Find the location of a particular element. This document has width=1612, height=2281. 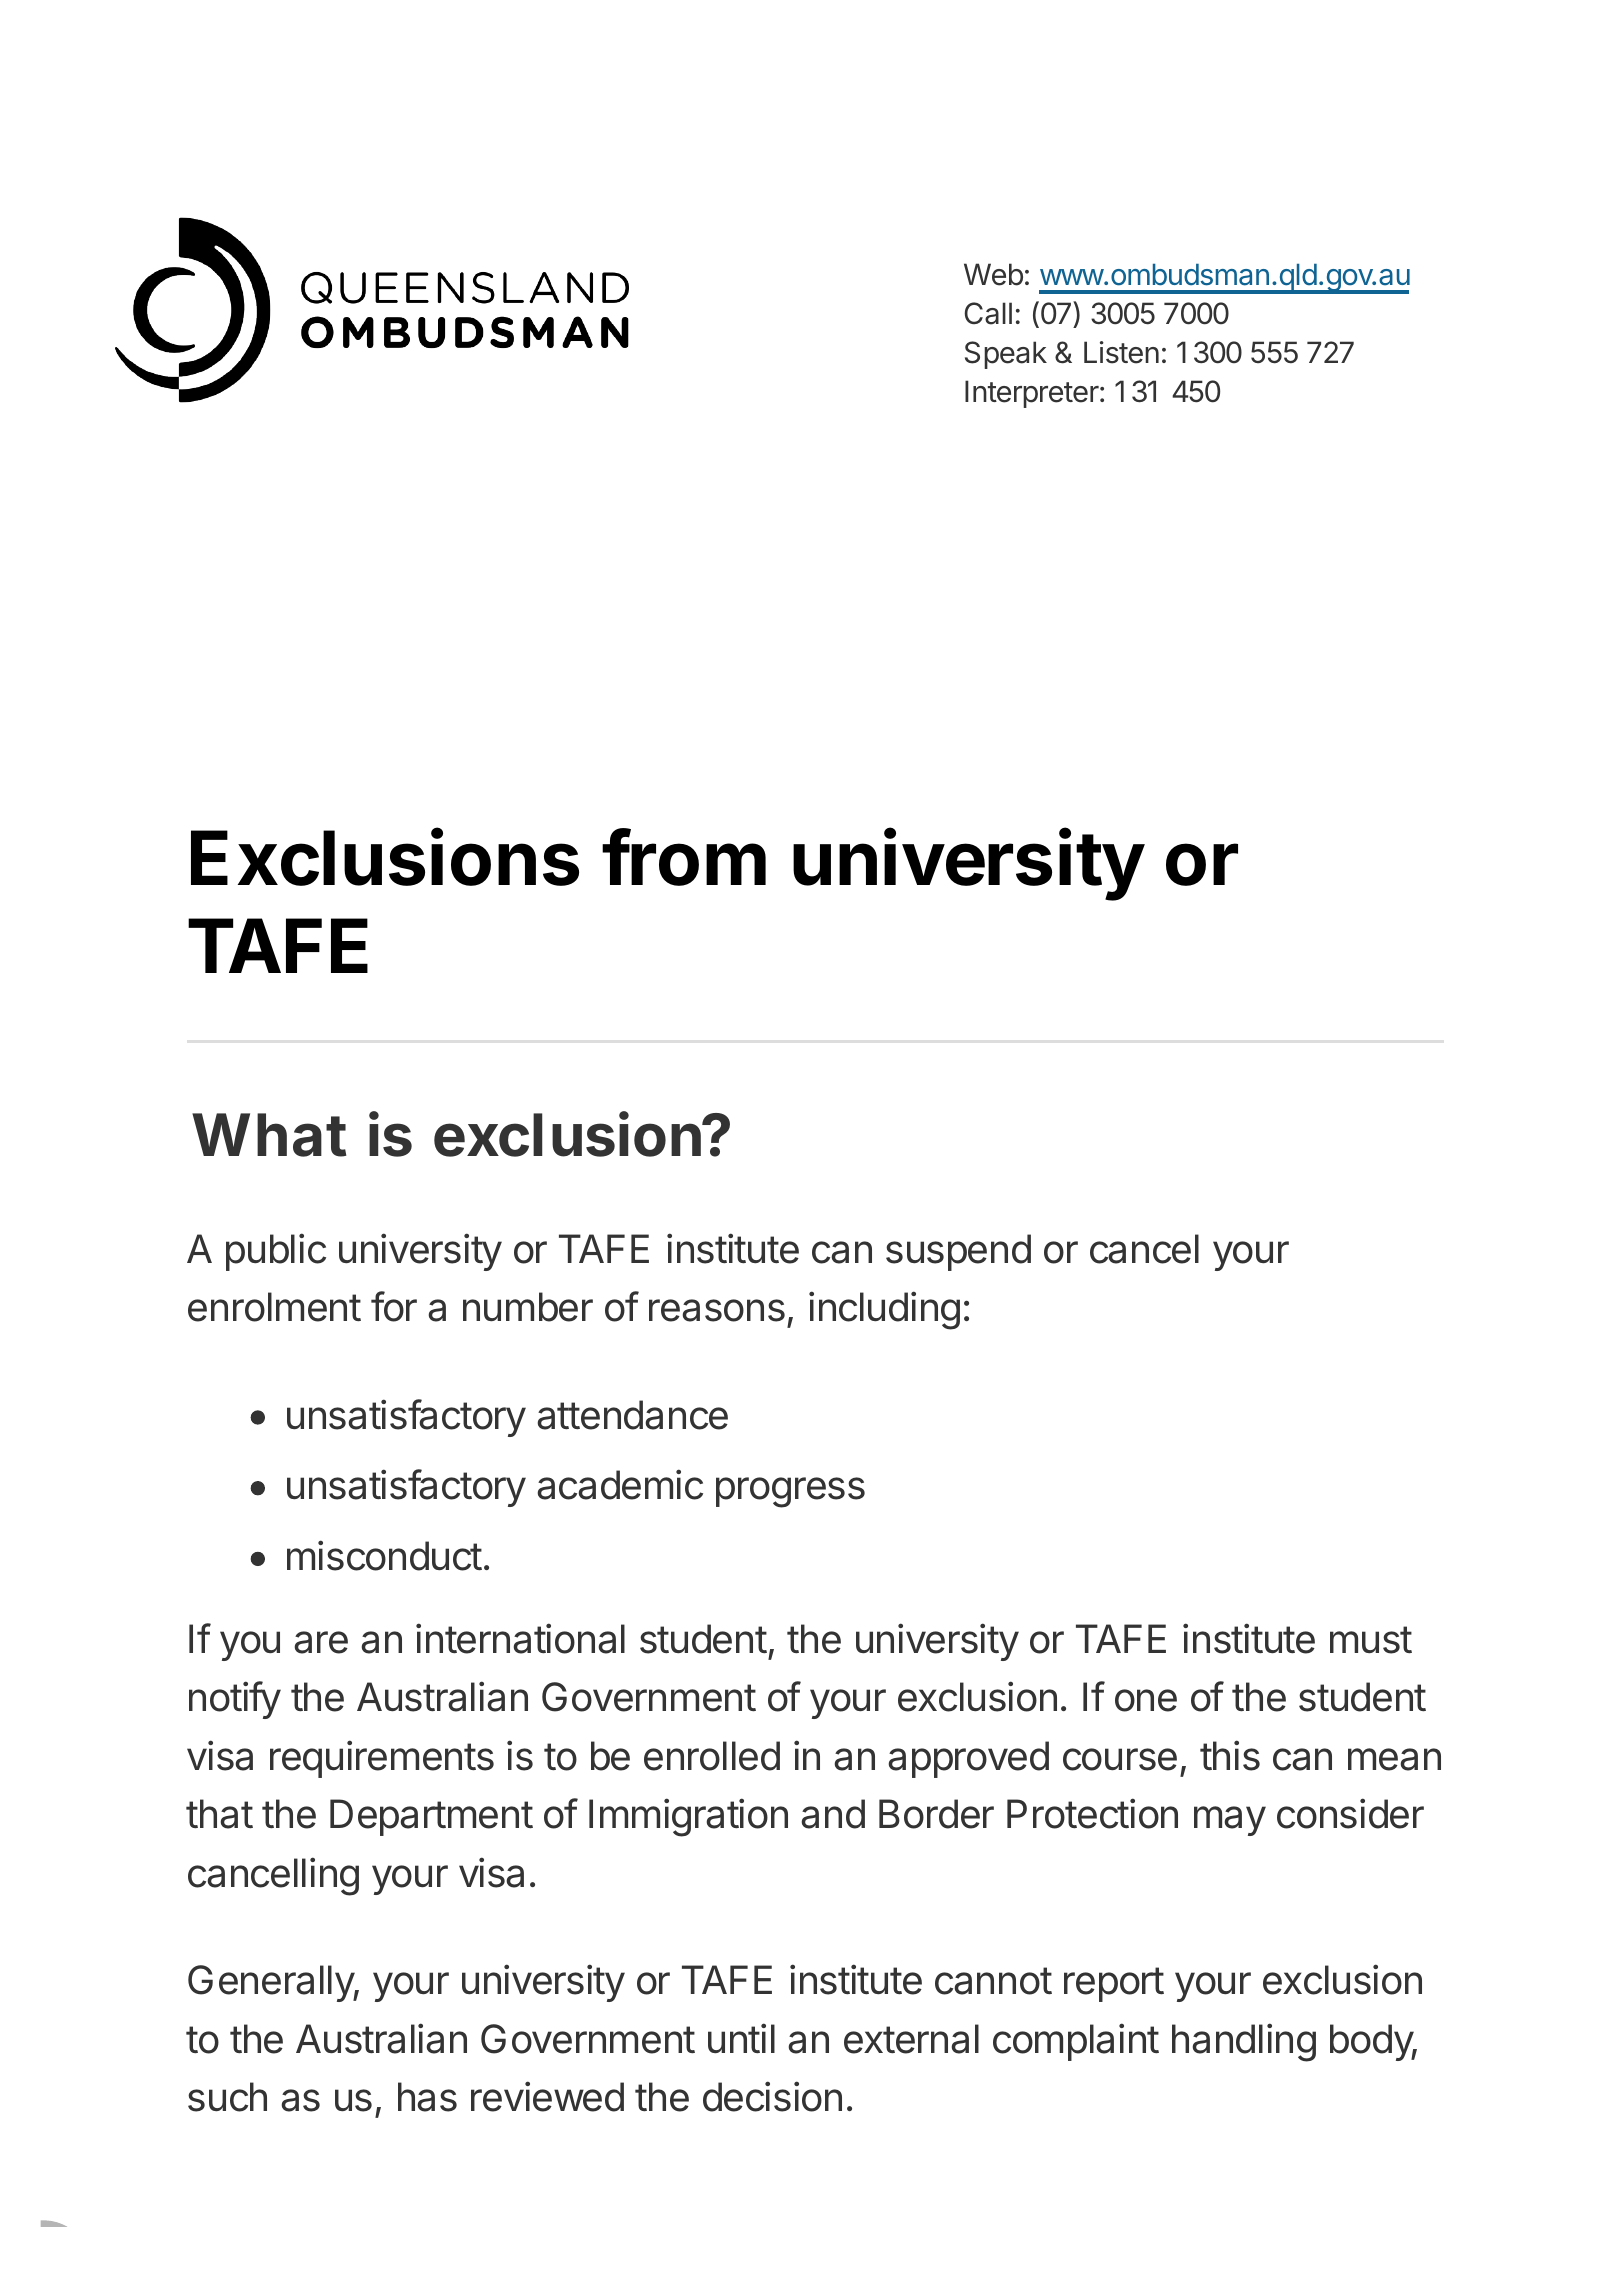

Speak is located at coordinates (1006, 355).
